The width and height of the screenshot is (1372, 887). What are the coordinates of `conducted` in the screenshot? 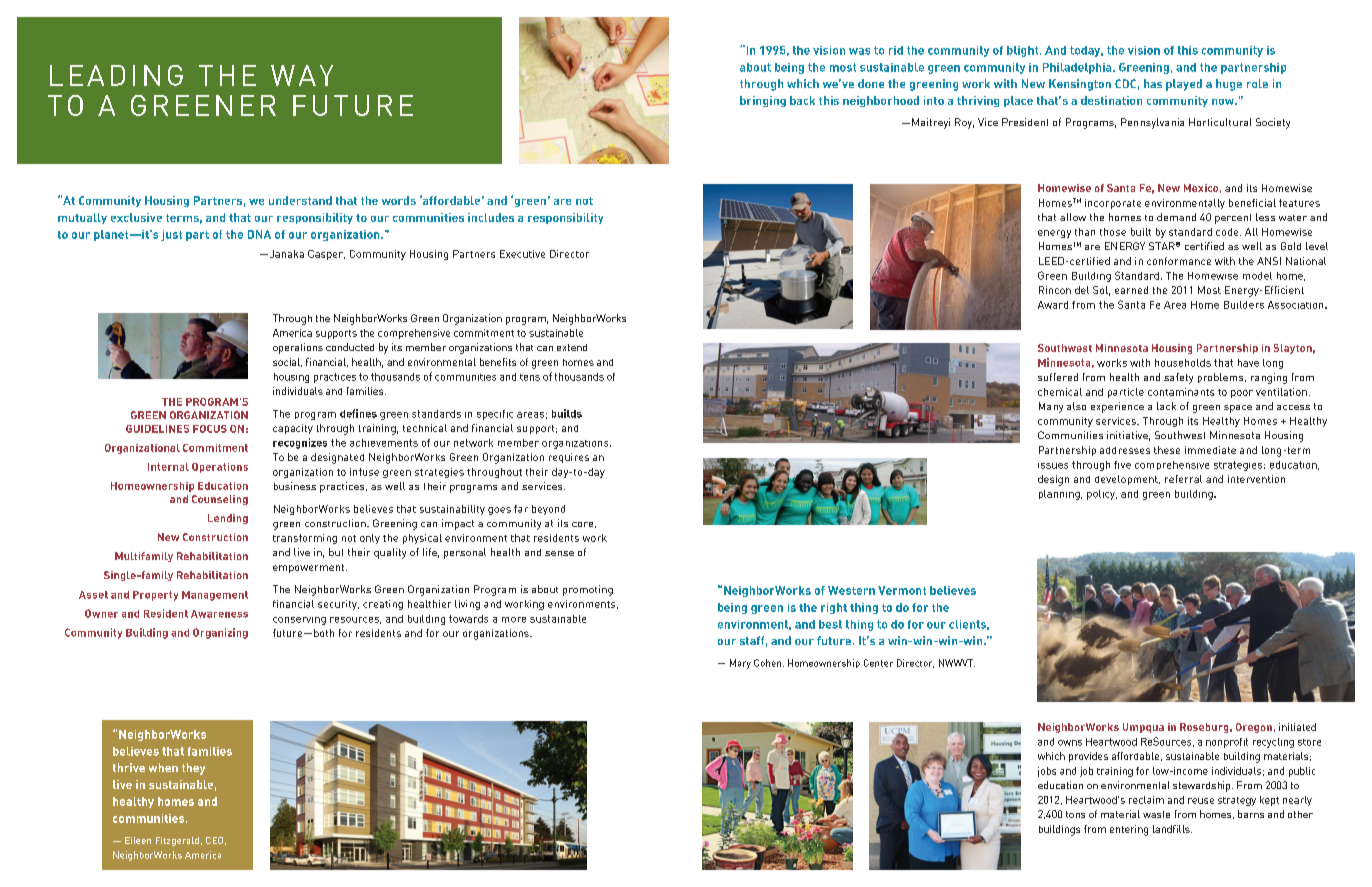 It's located at (350, 347).
